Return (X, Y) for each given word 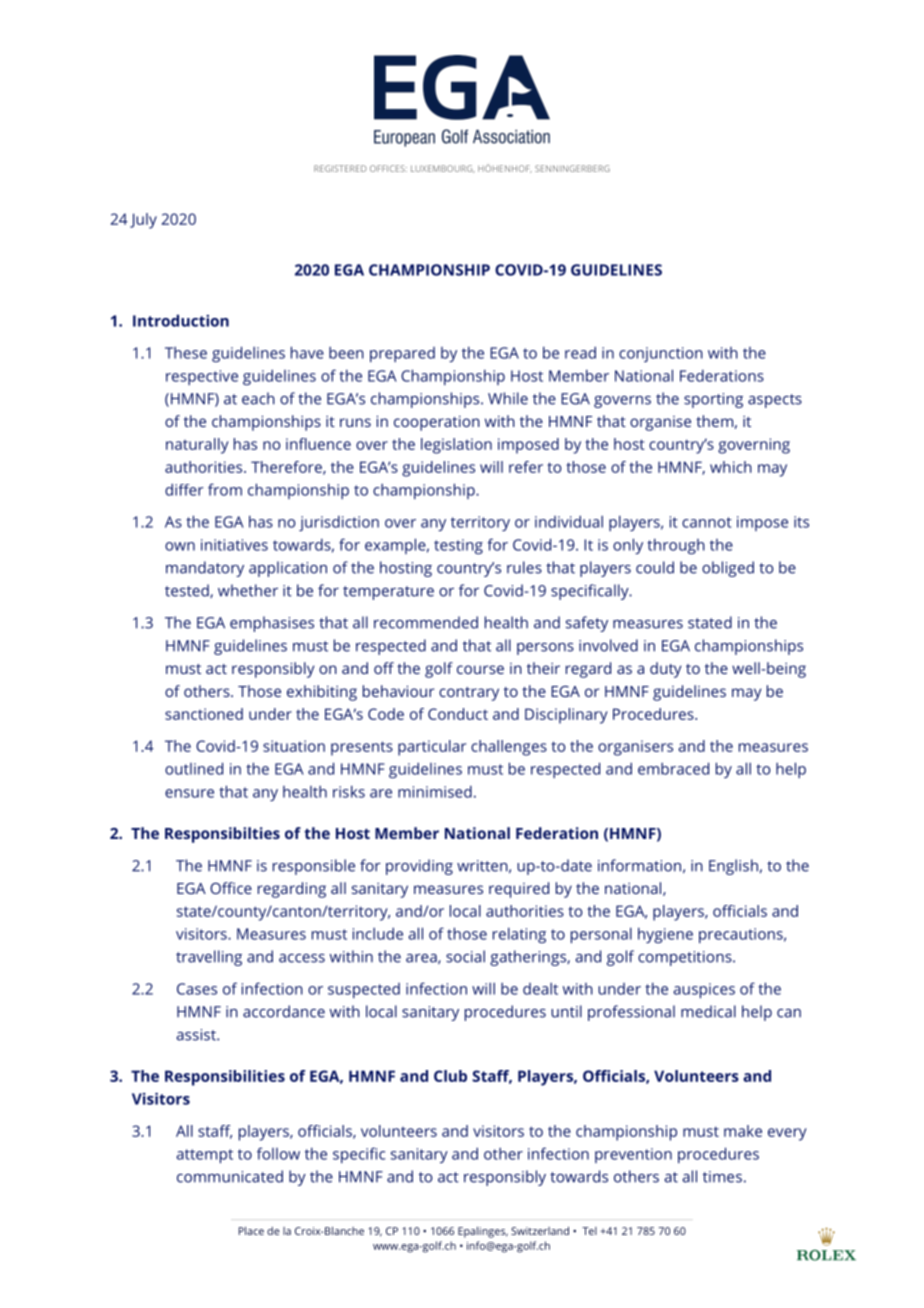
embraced (673, 768)
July (143, 221)
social (465, 956)
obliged (728, 569)
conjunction (661, 354)
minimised (435, 792)
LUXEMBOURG (443, 169)
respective (202, 377)
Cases (197, 989)
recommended (426, 622)
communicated (230, 1176)
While (508, 398)
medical (708, 1011)
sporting (713, 400)
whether (248, 590)
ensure (189, 793)
